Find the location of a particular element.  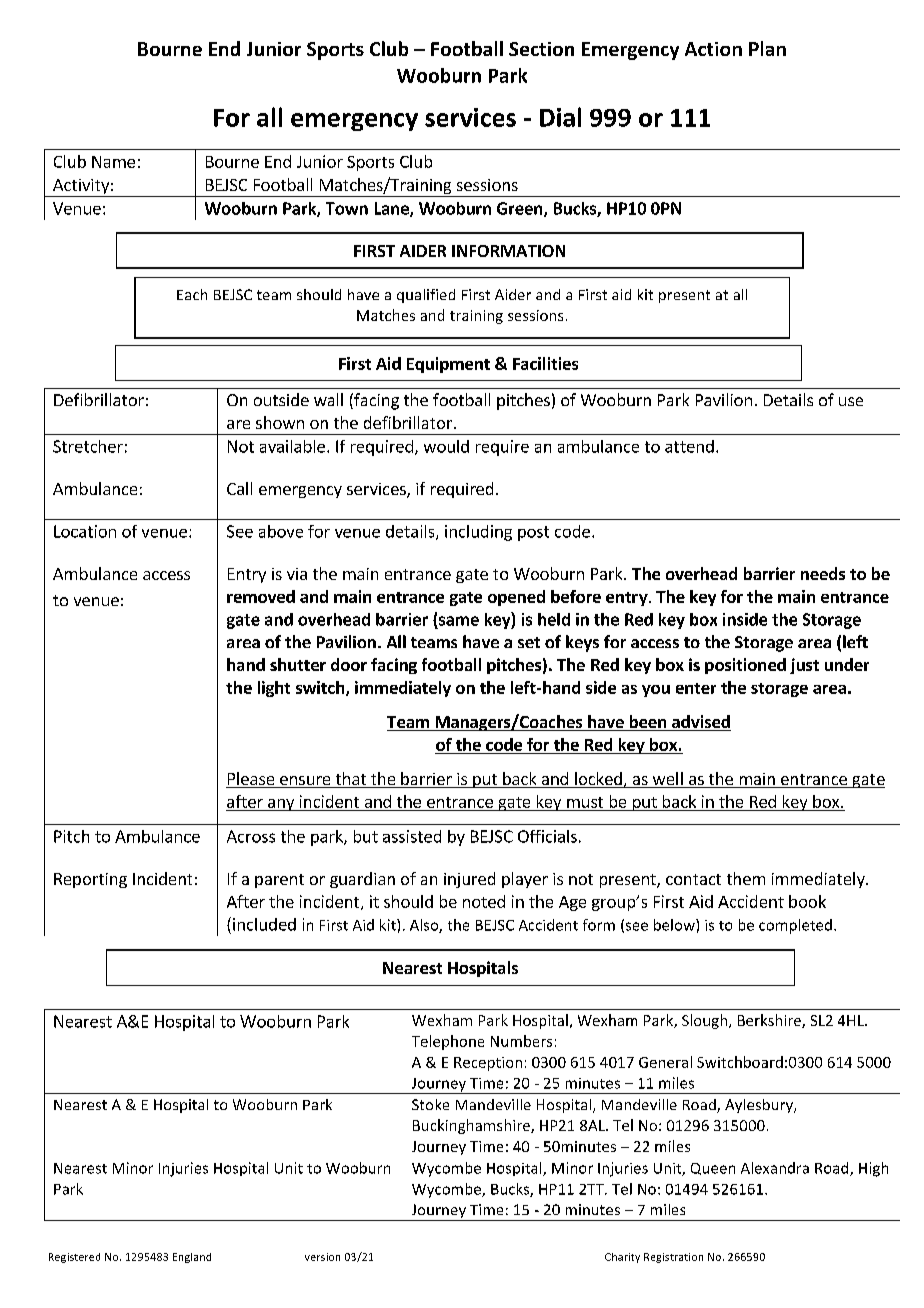

set is located at coordinates (529, 642).
